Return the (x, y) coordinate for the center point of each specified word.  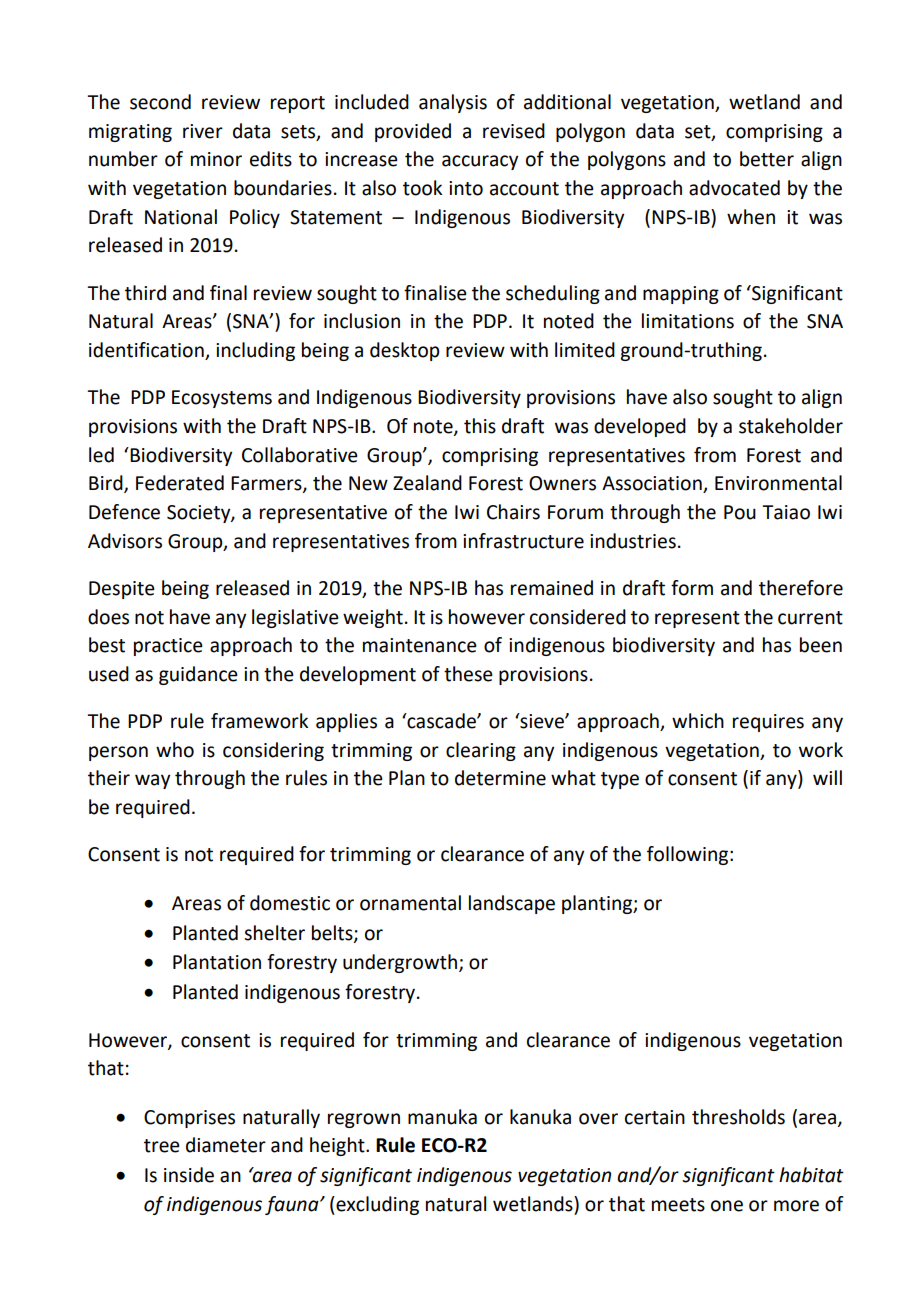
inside (189, 1175)
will (827, 777)
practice (168, 647)
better (767, 159)
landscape (512, 904)
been (821, 645)
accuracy (480, 162)
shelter (274, 933)
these (468, 674)
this (480, 426)
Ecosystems (222, 399)
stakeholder (791, 426)
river (203, 131)
